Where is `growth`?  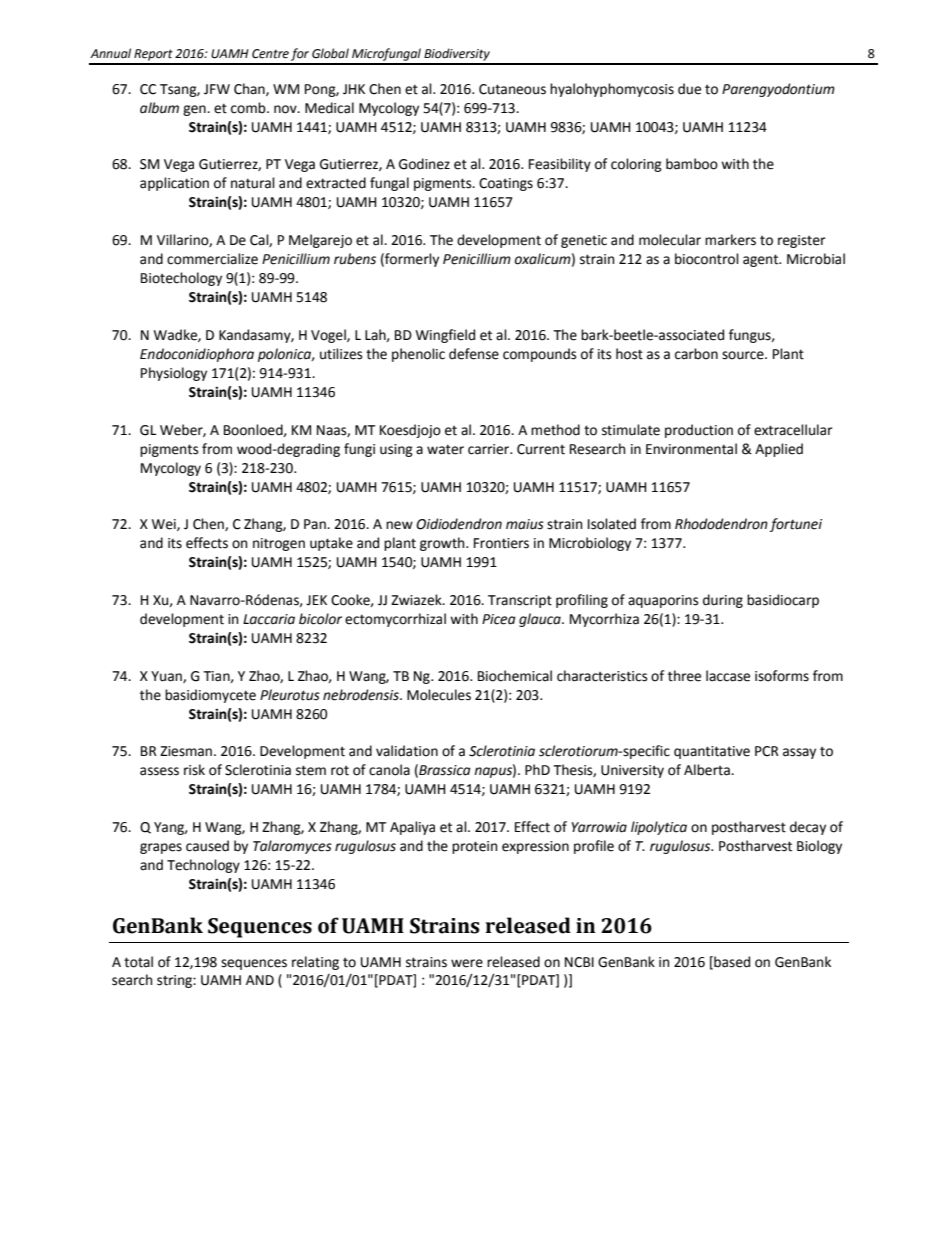 growth is located at coordinates (443, 544).
